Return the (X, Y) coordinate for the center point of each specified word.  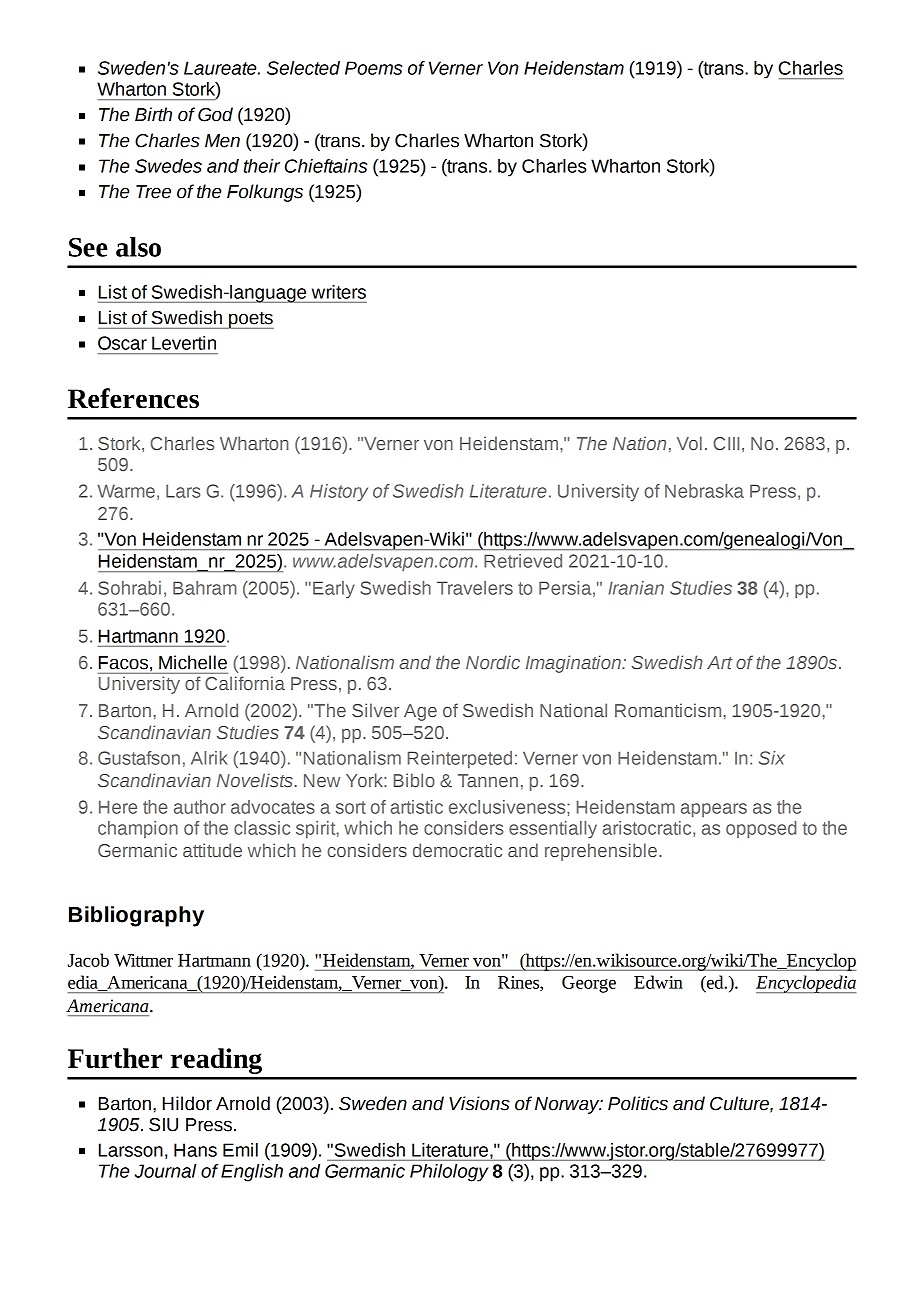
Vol (689, 443)
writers (339, 292)
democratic (457, 850)
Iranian (636, 588)
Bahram (205, 588)
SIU (163, 1125)
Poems (373, 68)
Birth (153, 114)
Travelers (475, 588)
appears (714, 810)
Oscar (122, 343)
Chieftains (326, 166)
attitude (212, 850)
